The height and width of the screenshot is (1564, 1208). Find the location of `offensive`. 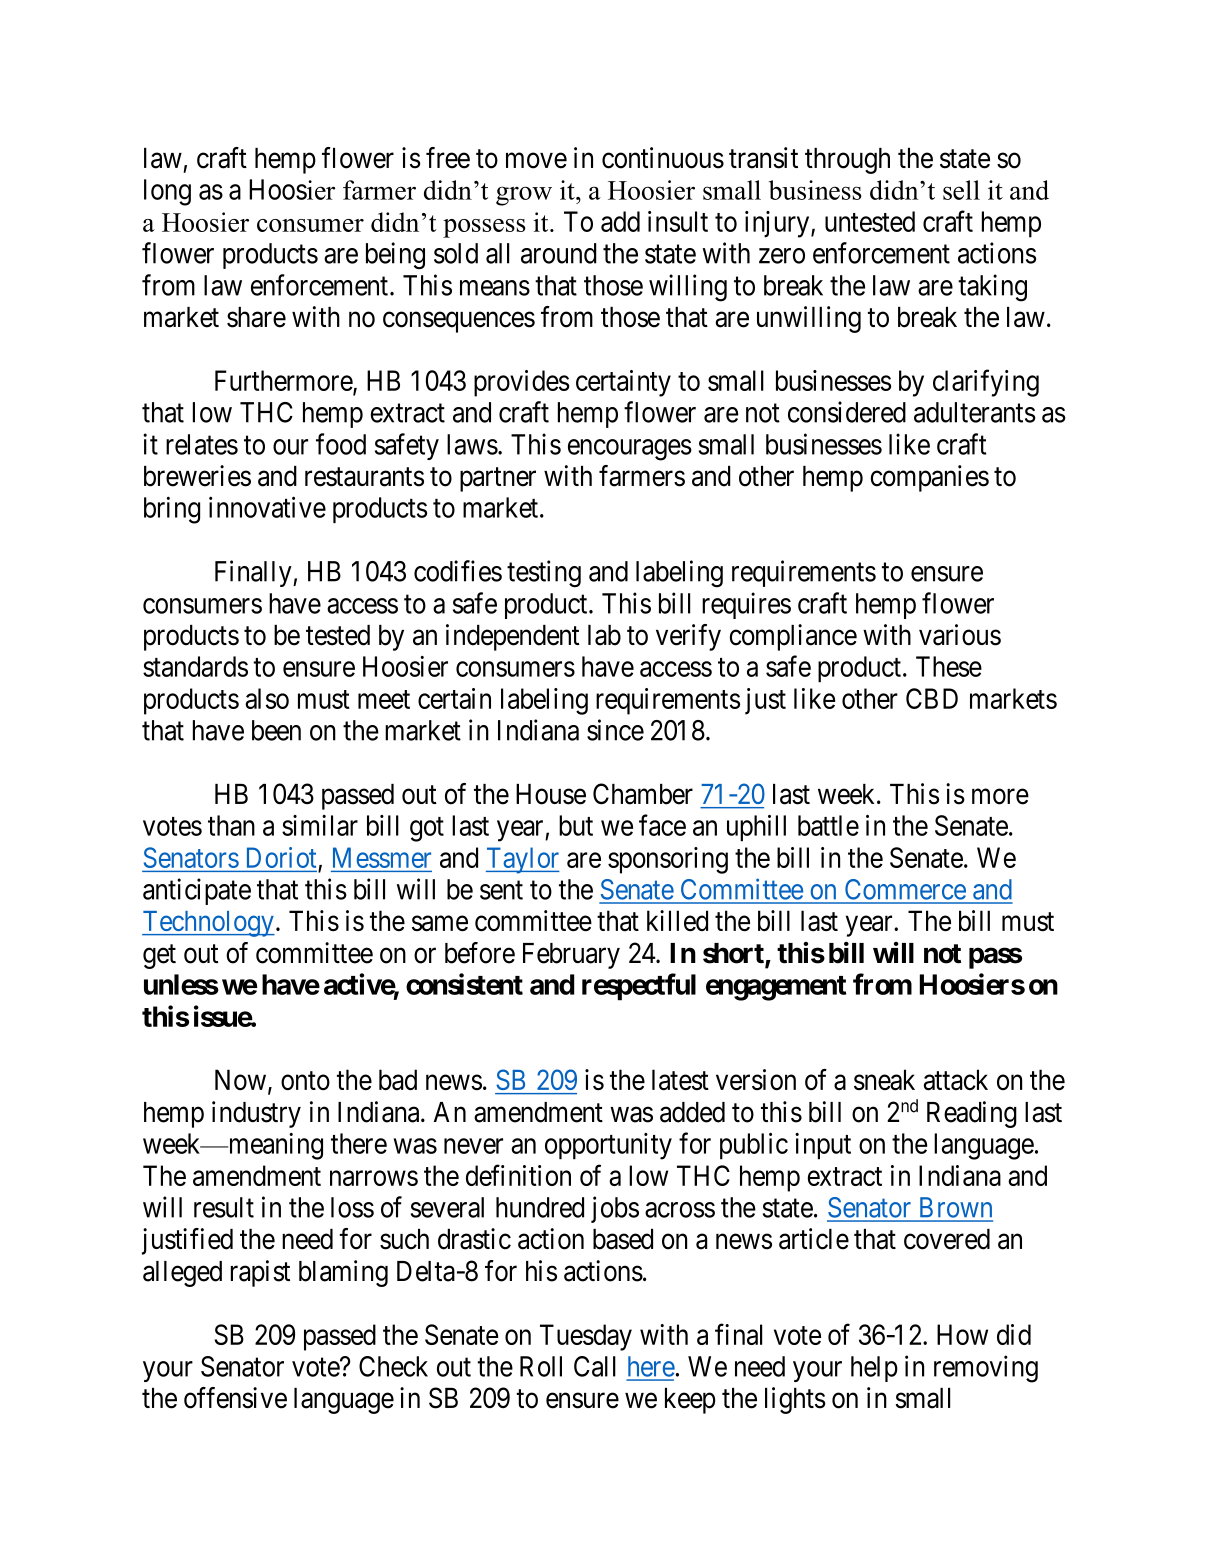

offensive is located at coordinates (235, 1398).
